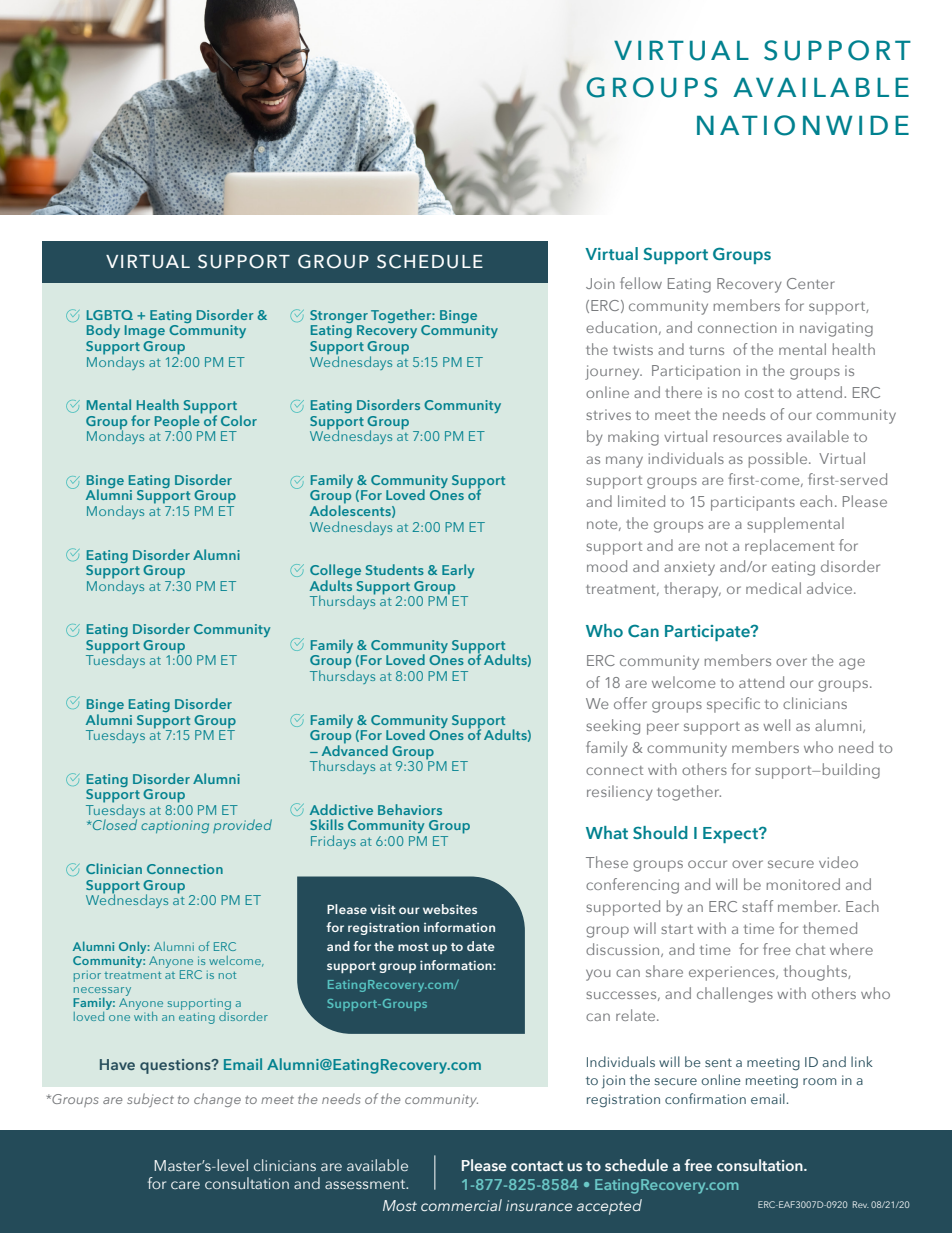 This page has width=952, height=1233. What do you see at coordinates (757, 906) in the page?
I see `staff` at bounding box center [757, 906].
